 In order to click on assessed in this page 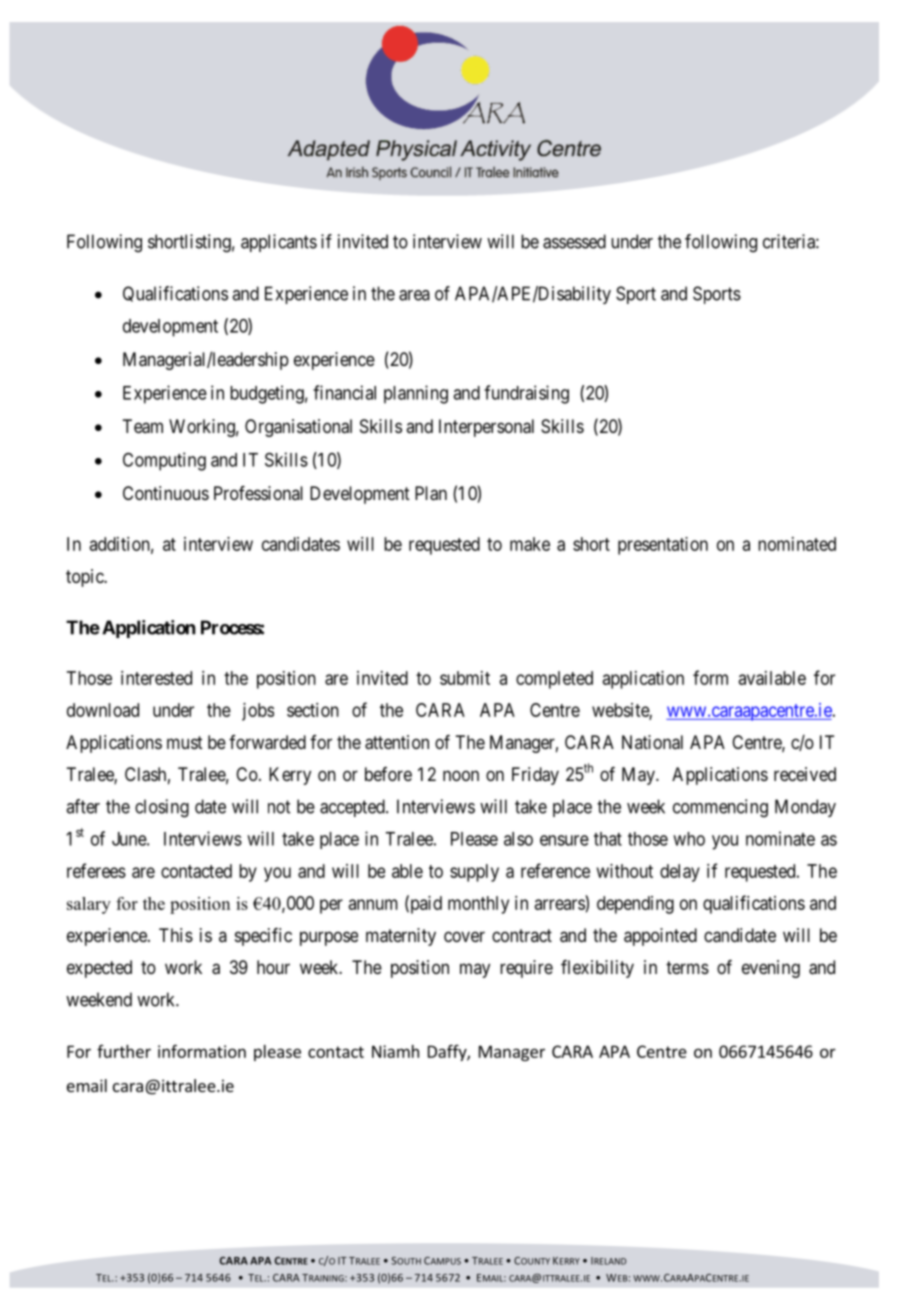, I will do `click(574, 241)`.
